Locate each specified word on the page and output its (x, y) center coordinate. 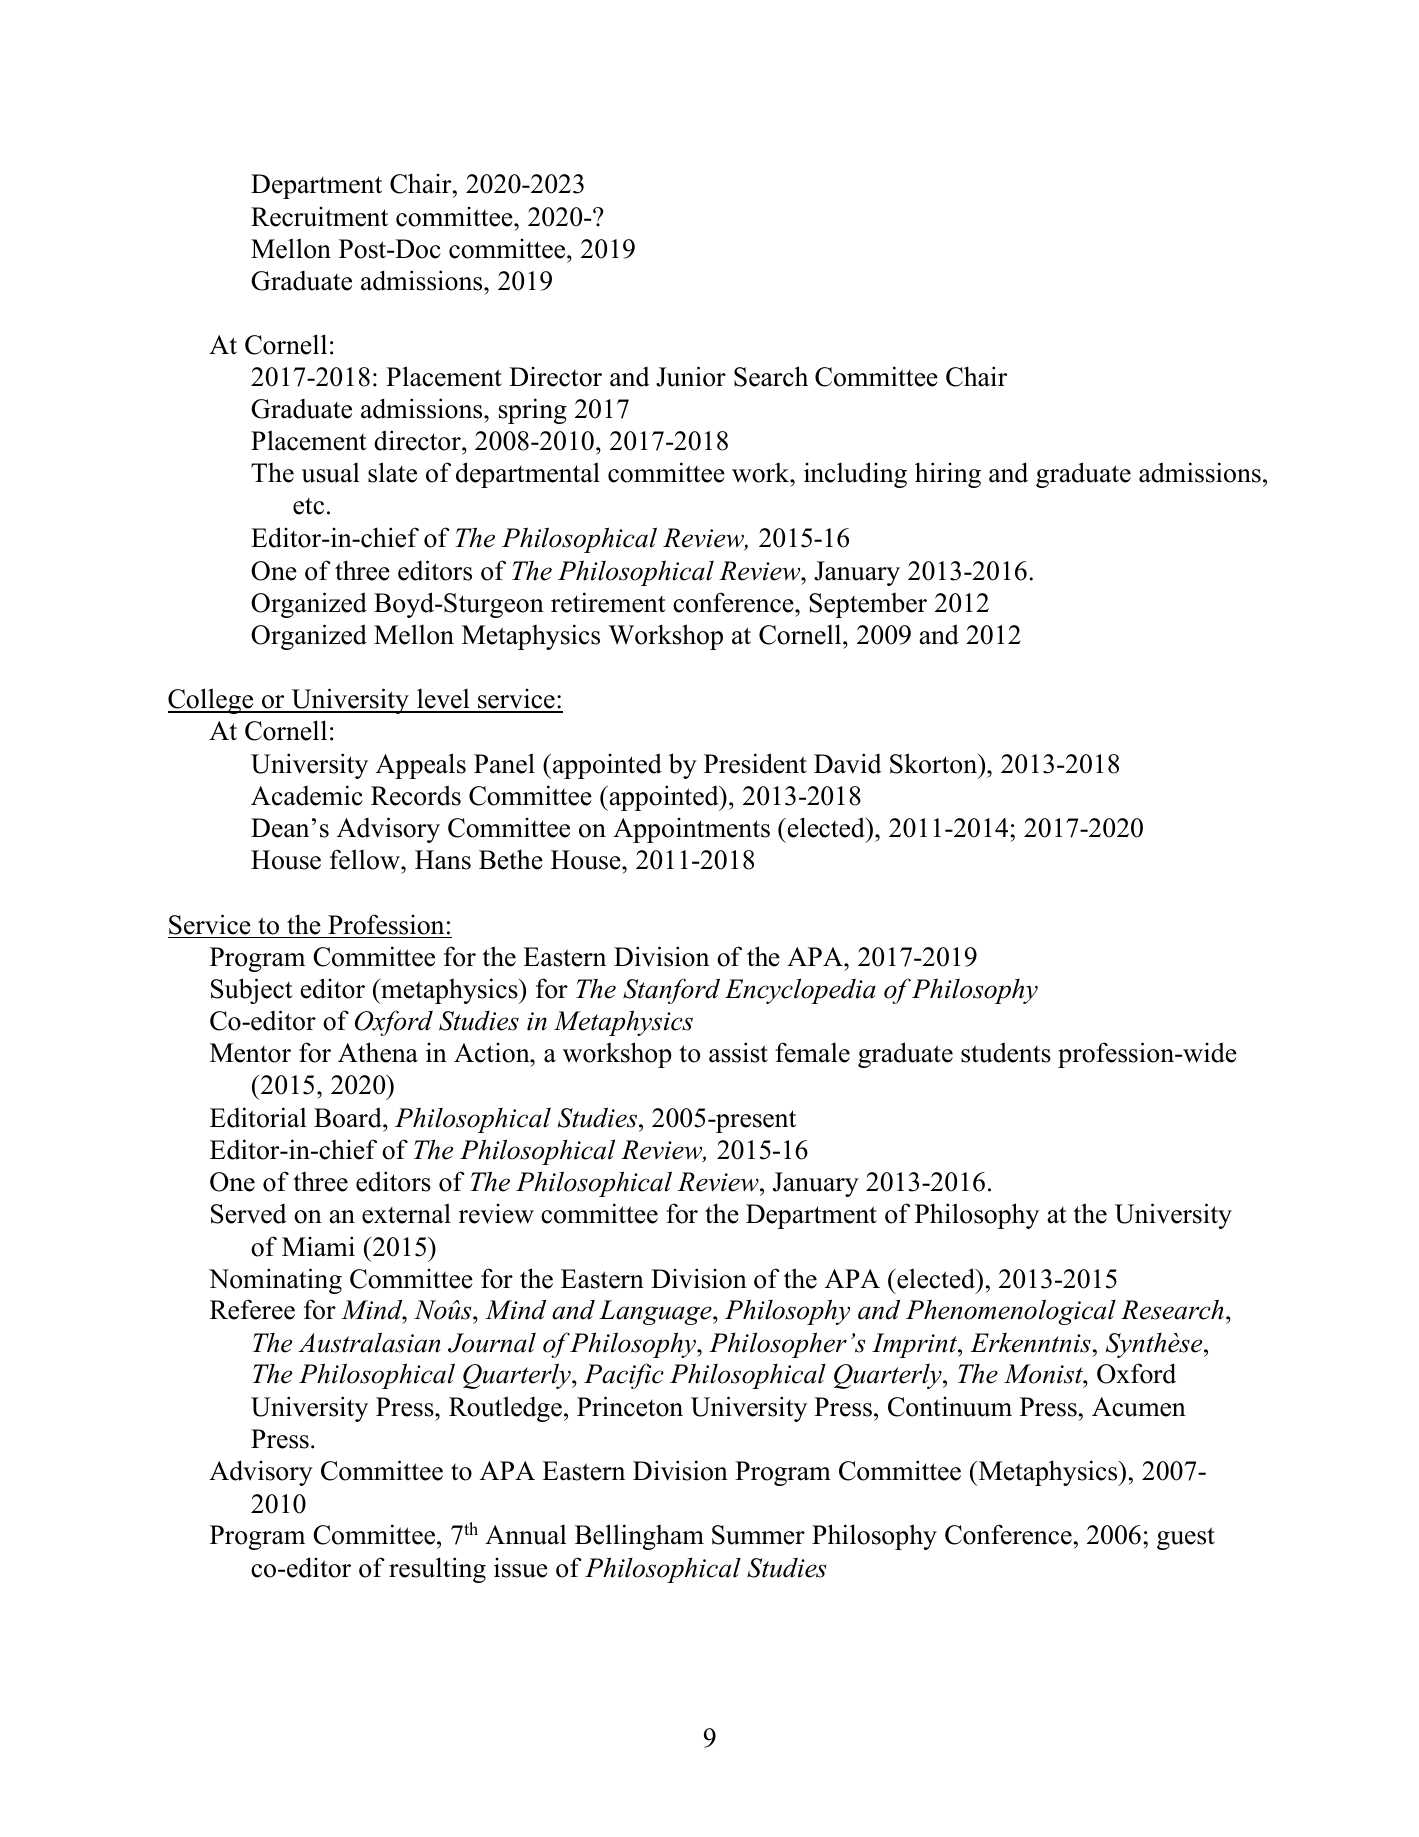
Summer (758, 1535)
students (1006, 1052)
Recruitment (319, 216)
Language (656, 1312)
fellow (366, 859)
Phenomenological (1011, 1312)
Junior (691, 376)
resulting (437, 1570)
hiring (948, 475)
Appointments (691, 830)
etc (308, 506)
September (868, 605)
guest (1186, 1538)
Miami (318, 1246)
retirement (608, 602)
